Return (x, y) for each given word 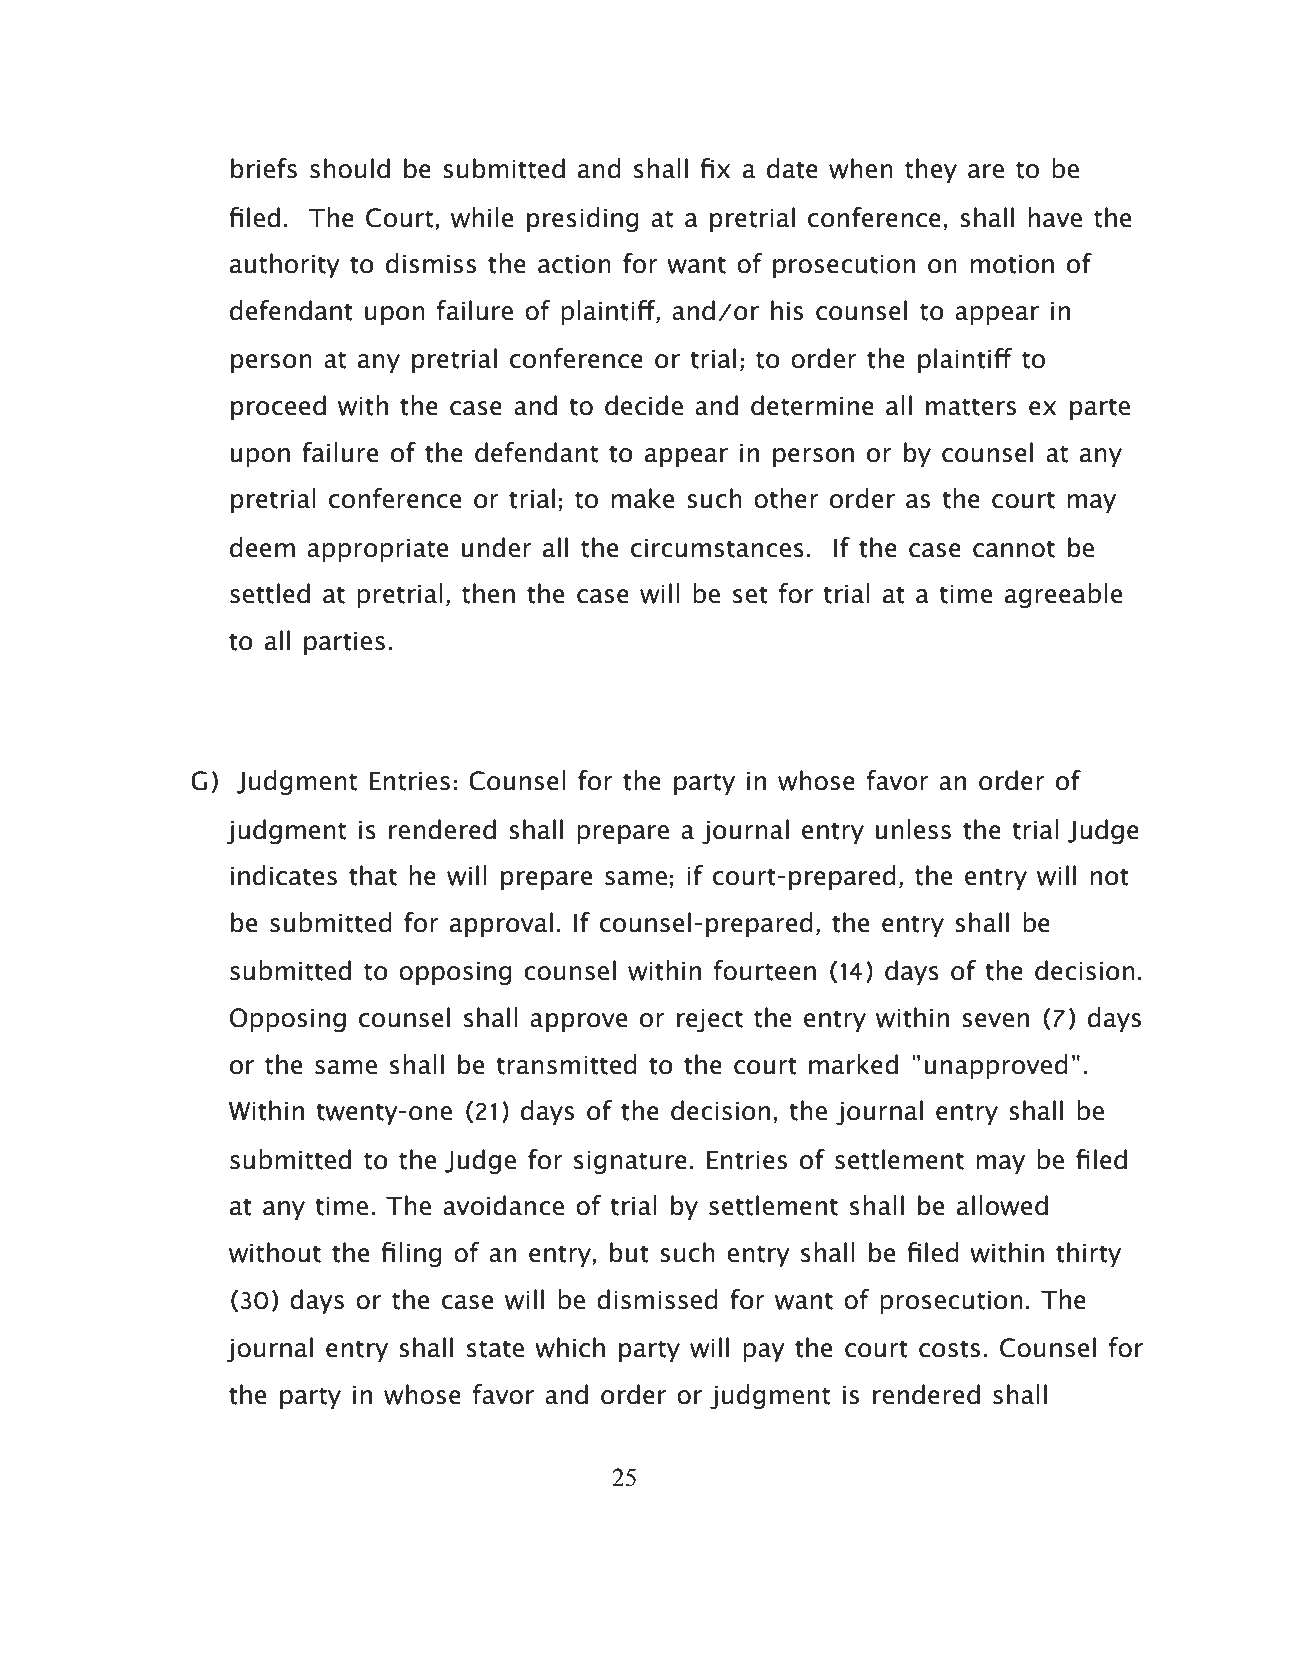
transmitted (566, 1064)
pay (764, 1352)
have (1055, 217)
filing (411, 1254)
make (642, 498)
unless (913, 829)
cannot (1014, 549)
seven (996, 1020)
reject (710, 1020)
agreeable (1063, 595)
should (350, 168)
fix (715, 168)
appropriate (377, 550)
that (373, 875)
